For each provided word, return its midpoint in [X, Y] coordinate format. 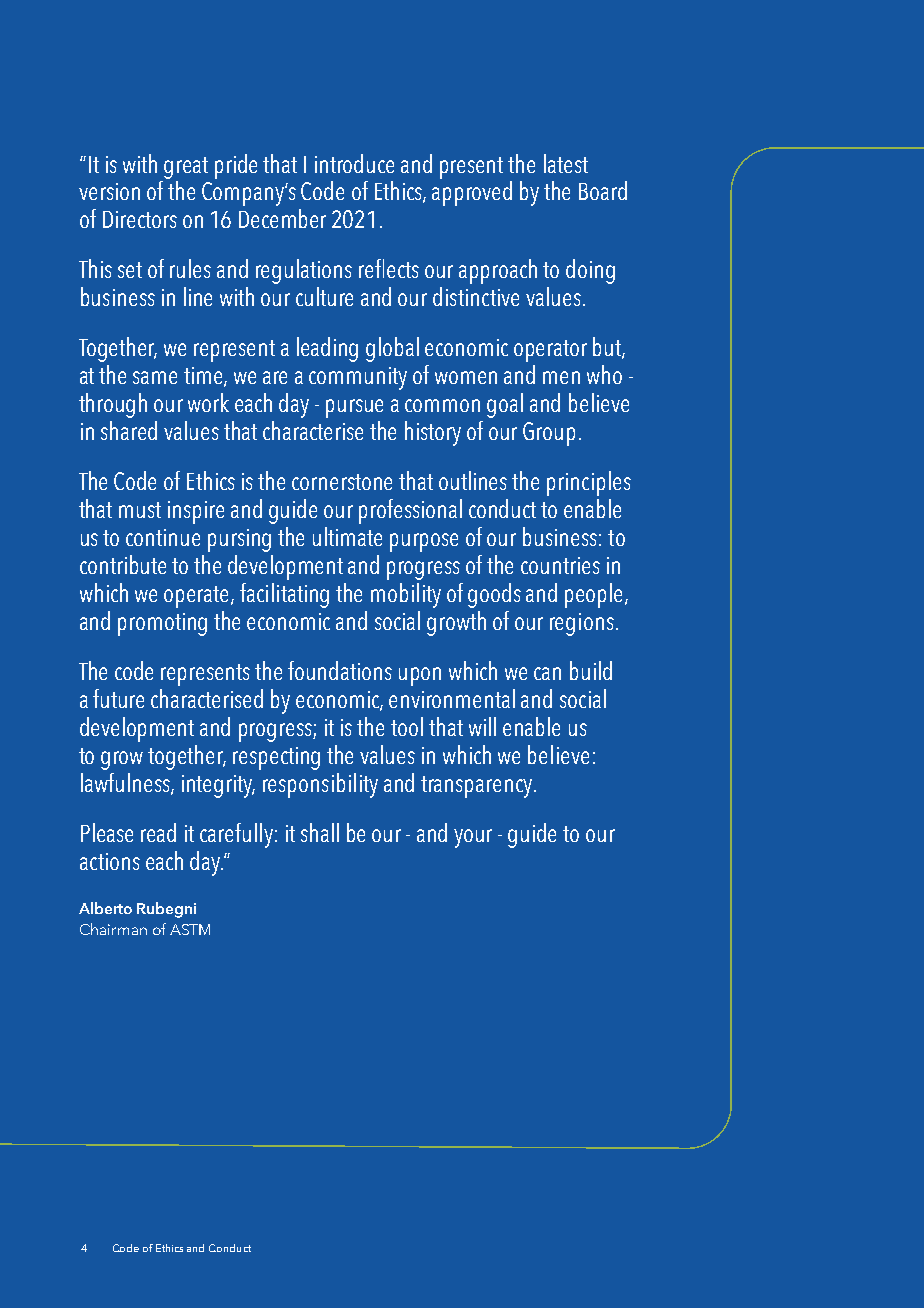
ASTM [190, 929]
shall [320, 832]
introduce [354, 163]
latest [566, 163]
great [186, 168]
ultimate [347, 536]
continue [163, 537]
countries [560, 565]
